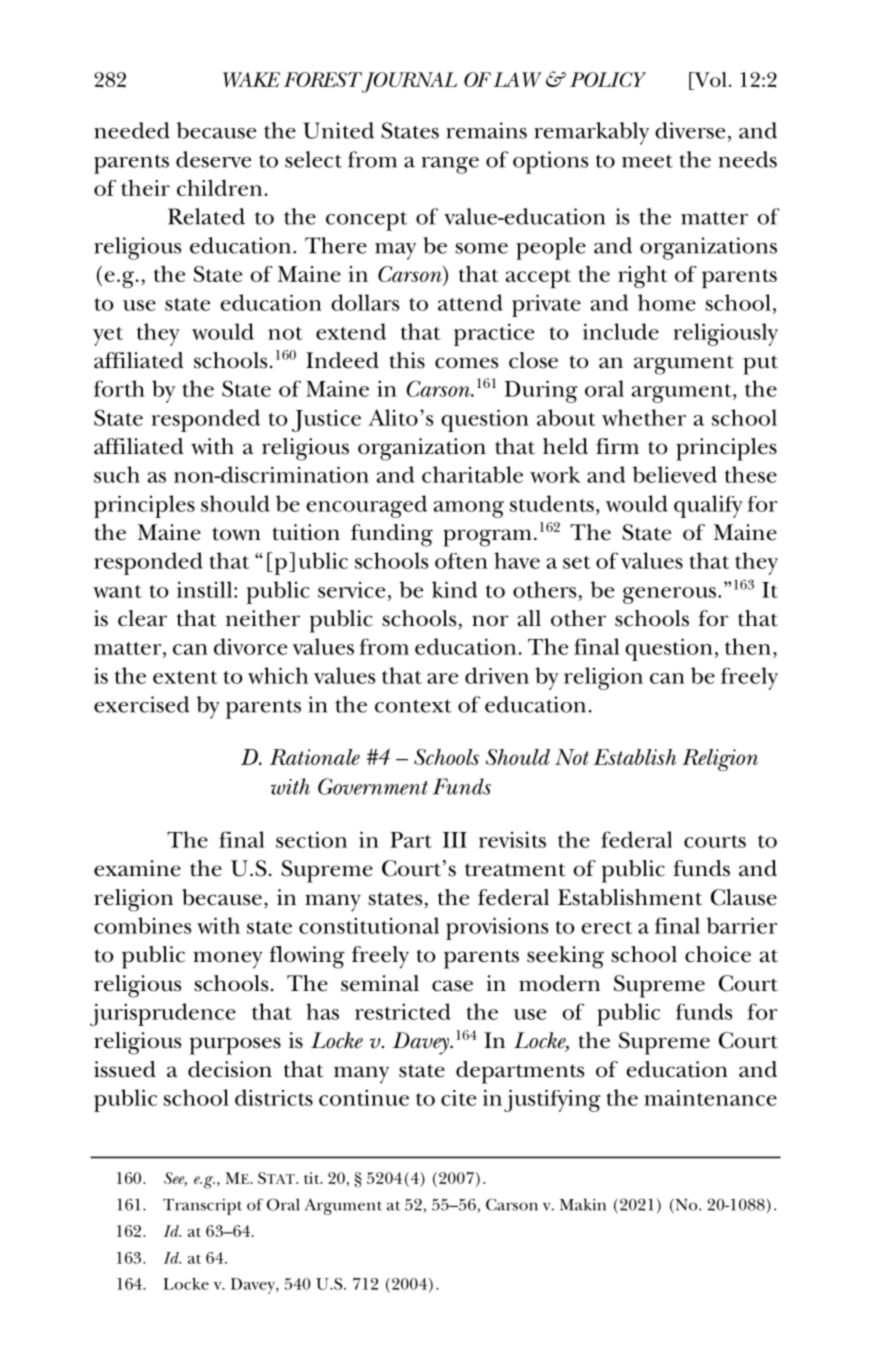  What do you see at coordinates (408, 82) in the image?
I see `JOURNAL` at bounding box center [408, 82].
